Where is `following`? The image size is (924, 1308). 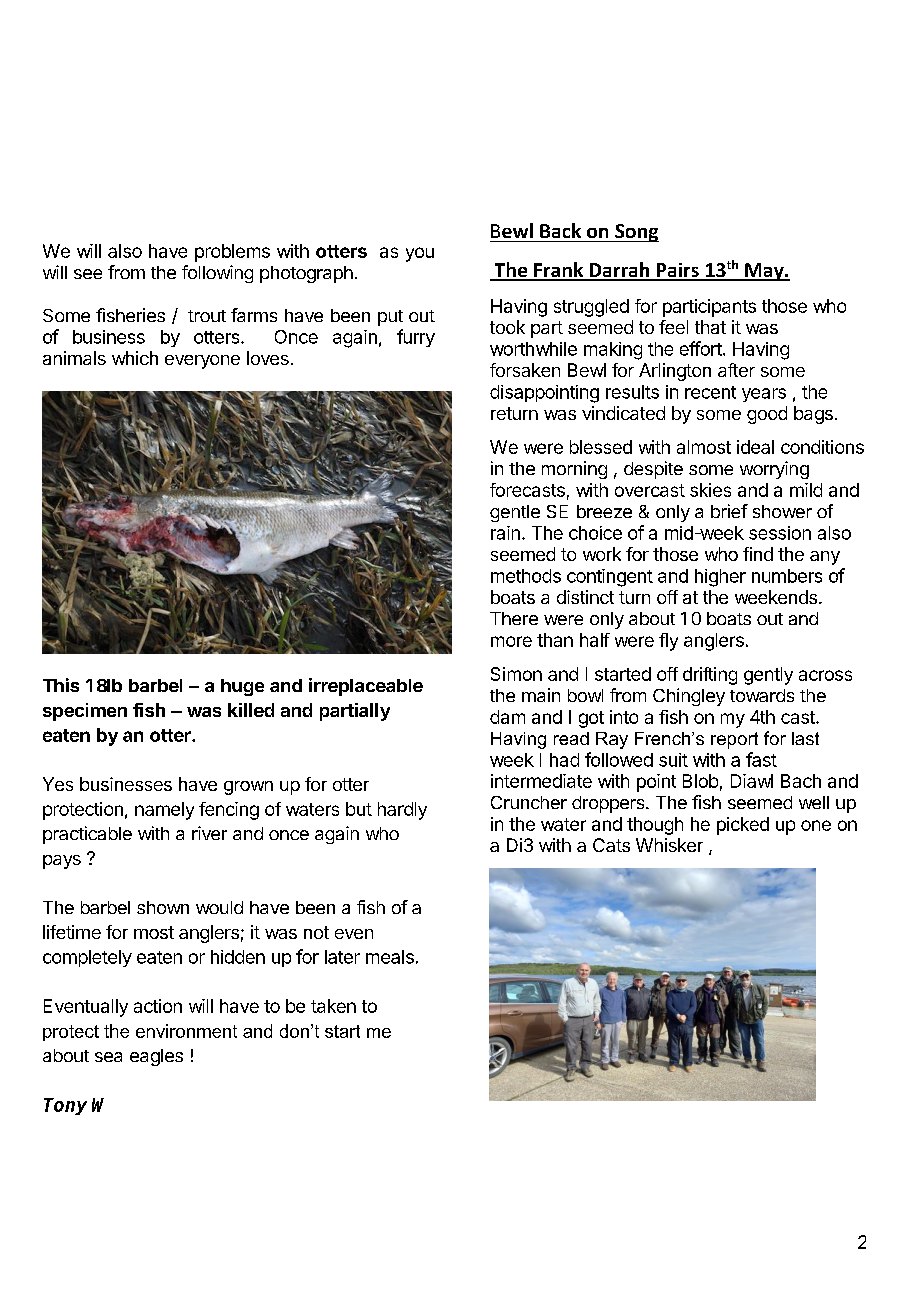
following is located at coordinates (217, 274).
